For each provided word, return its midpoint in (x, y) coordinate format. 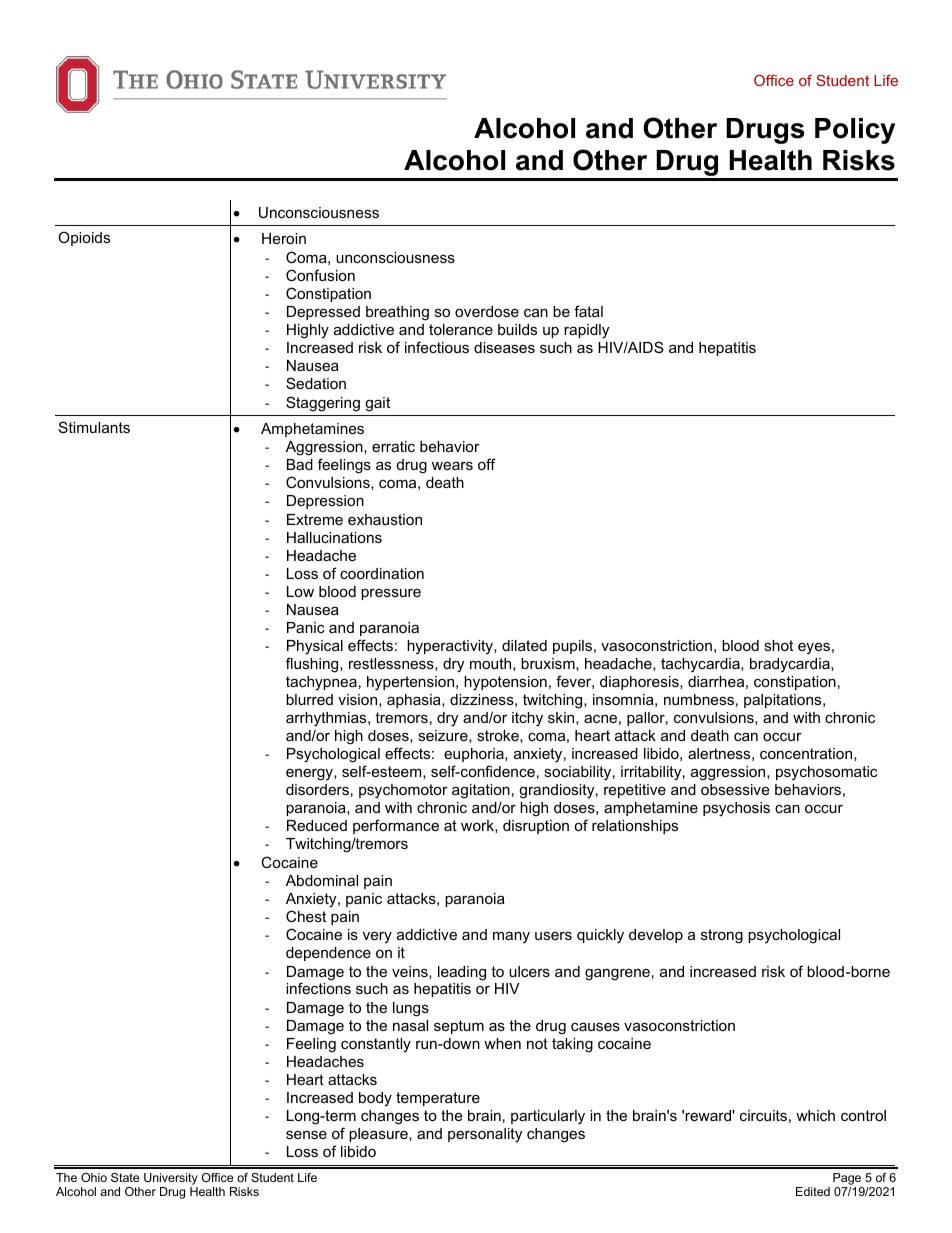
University (171, 1180)
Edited (813, 1191)
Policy (855, 131)
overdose (487, 311)
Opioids (84, 238)
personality (485, 1135)
